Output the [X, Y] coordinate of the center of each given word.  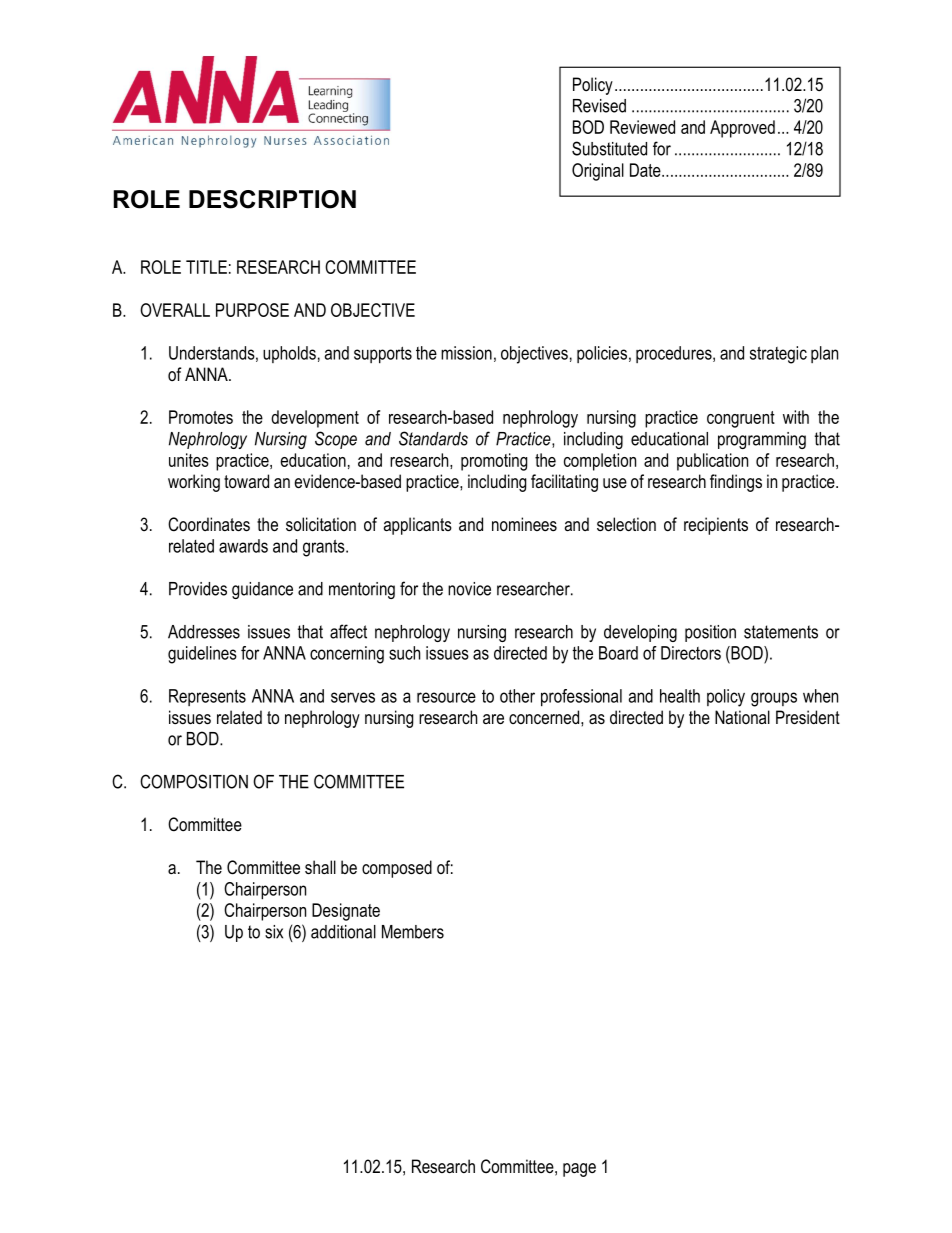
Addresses [204, 632]
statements [781, 632]
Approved [742, 129]
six [274, 932]
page [579, 1170]
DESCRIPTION [272, 199]
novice [469, 589]
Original [598, 172]
